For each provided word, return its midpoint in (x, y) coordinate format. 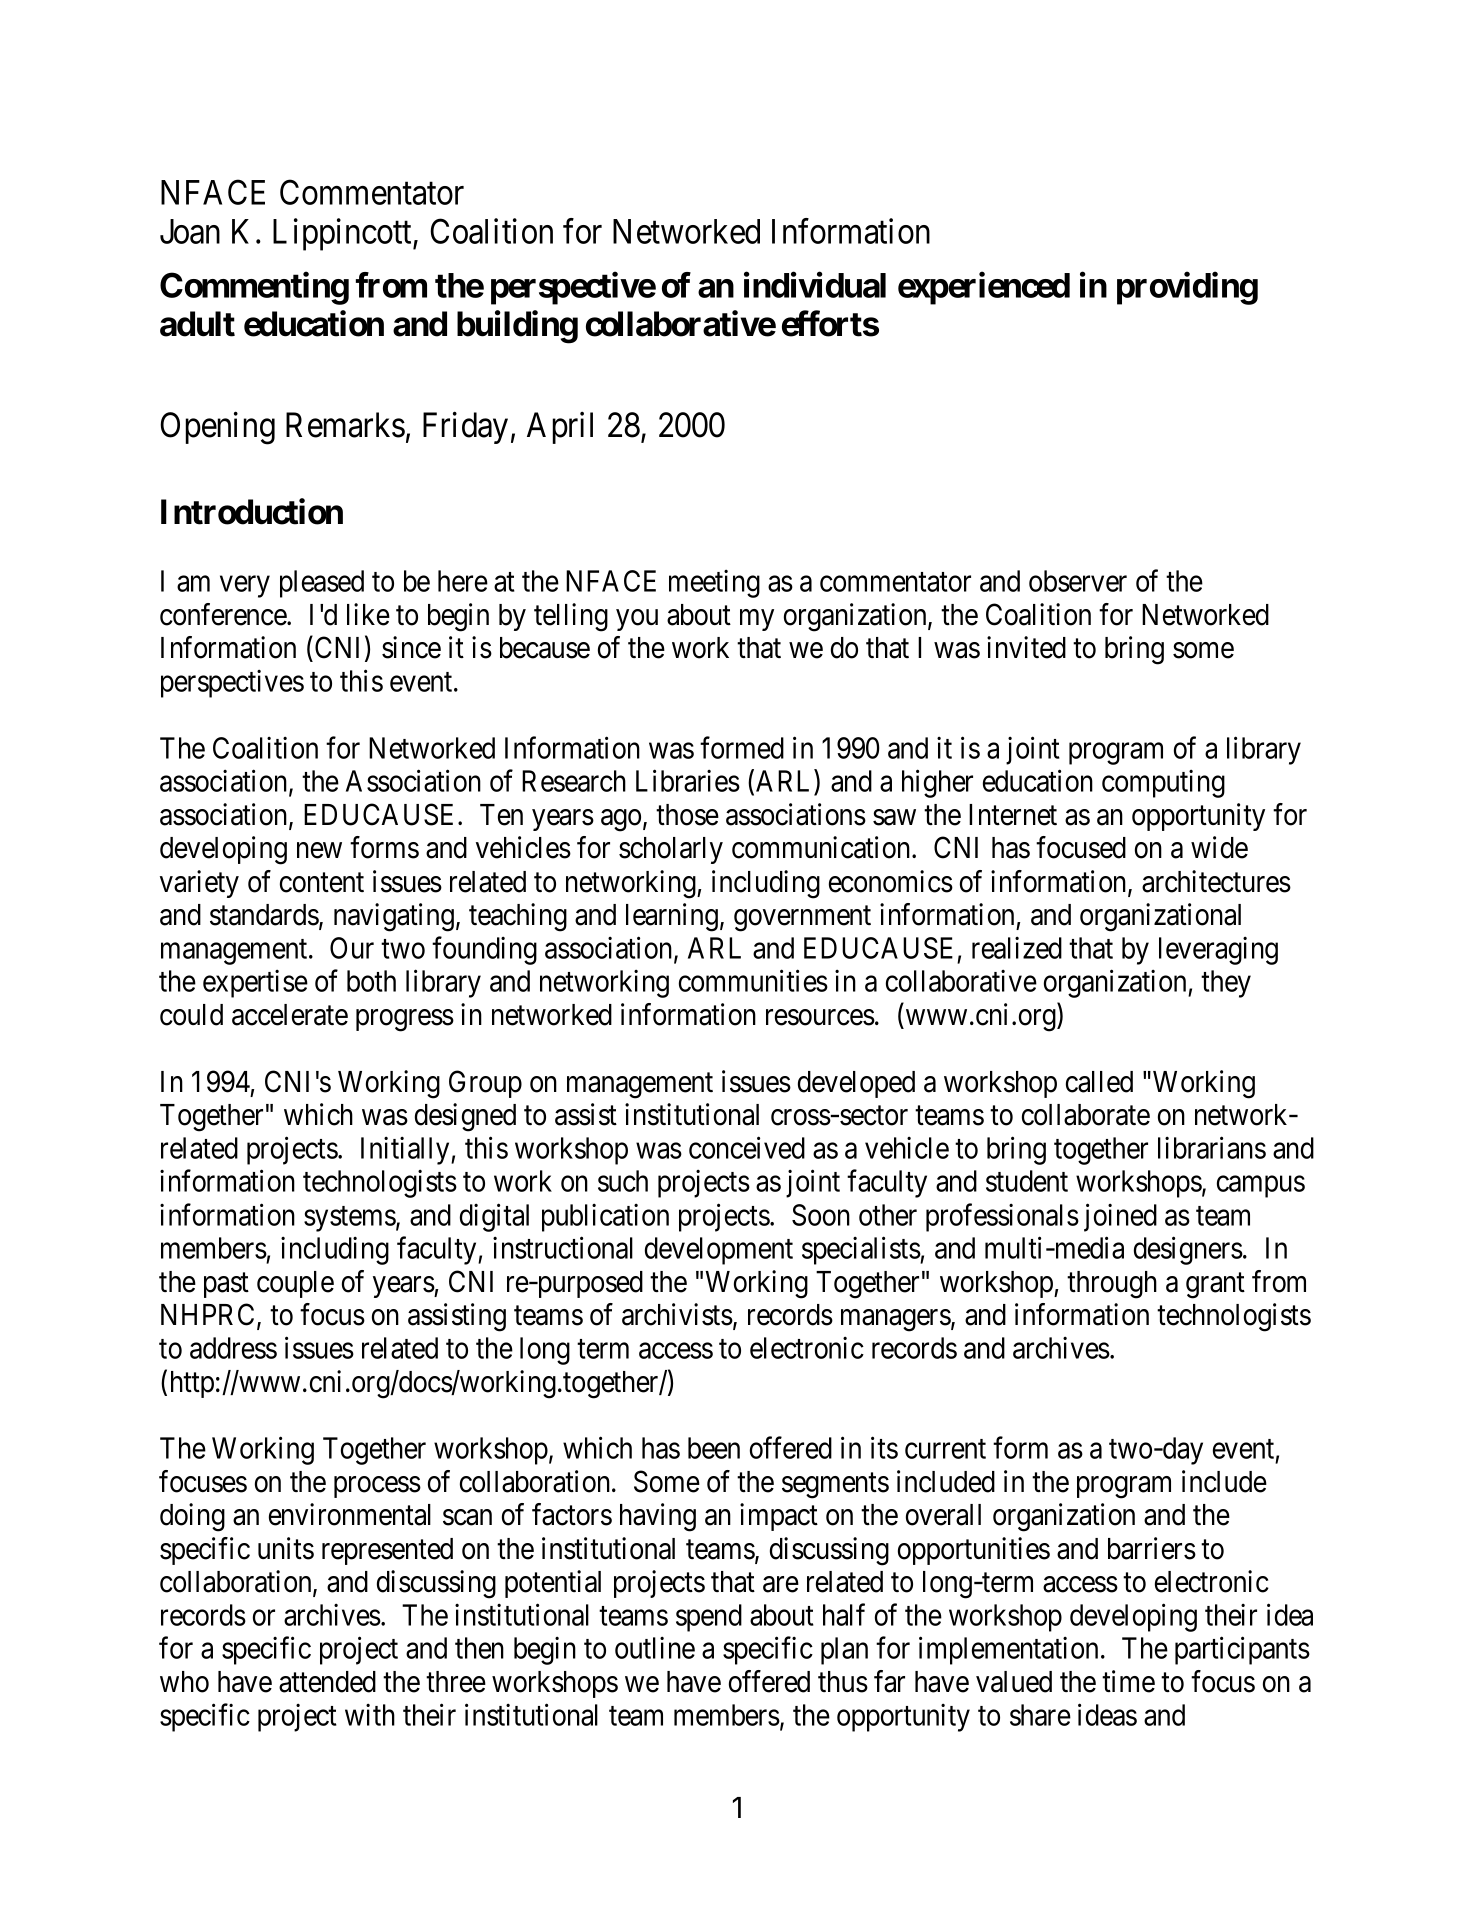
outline (655, 1648)
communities (753, 981)
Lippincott (343, 234)
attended (327, 1682)
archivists (677, 1314)
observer (1078, 581)
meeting (714, 584)
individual (815, 285)
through (1112, 1285)
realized (1017, 948)
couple (295, 1284)
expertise (255, 984)
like (368, 614)
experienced (984, 288)
